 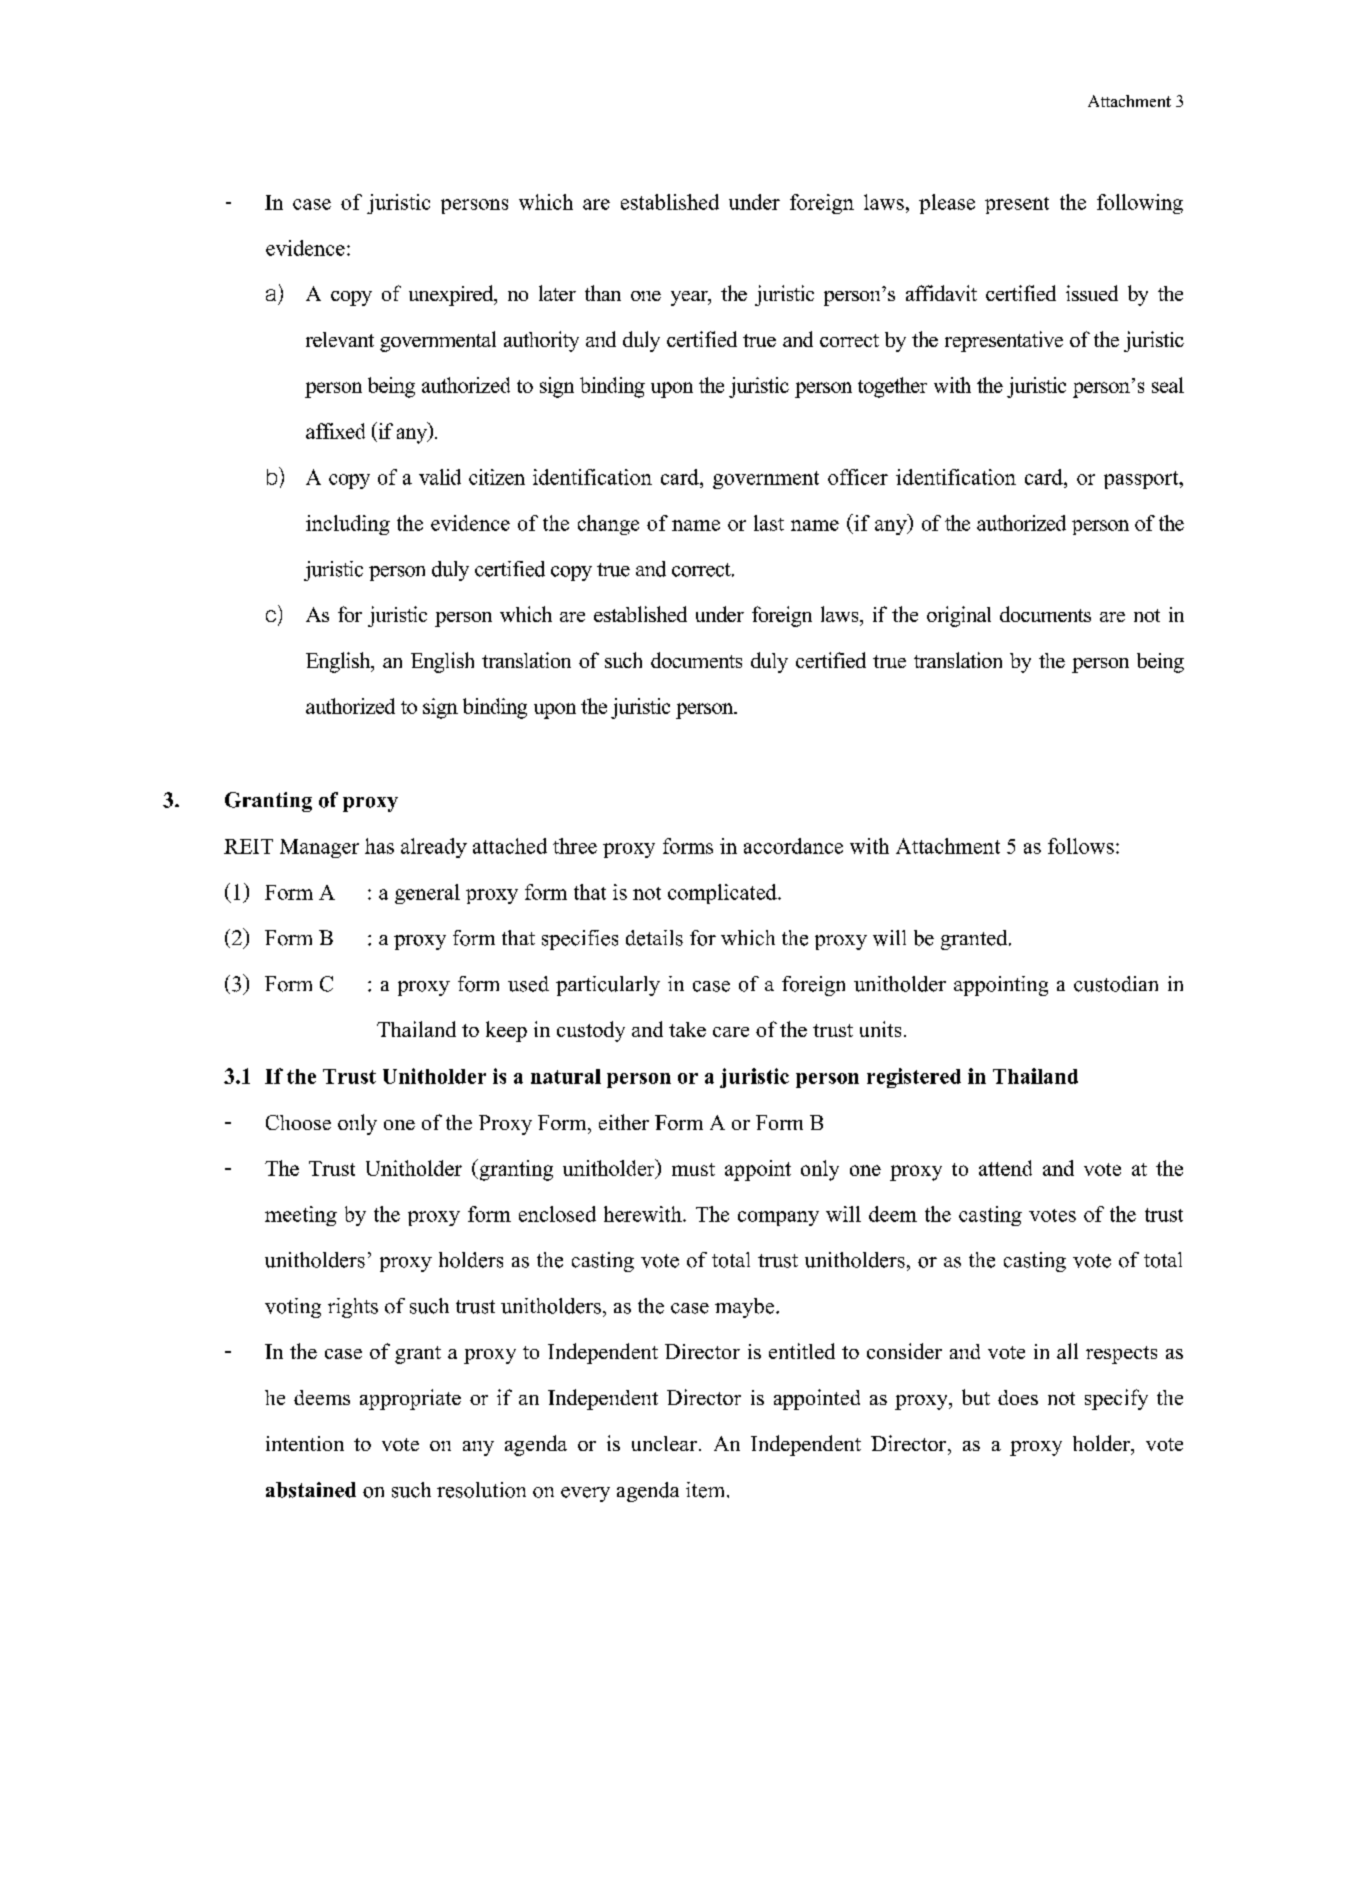 What do you see at coordinates (305, 1443) in the screenshot?
I see `intention` at bounding box center [305, 1443].
